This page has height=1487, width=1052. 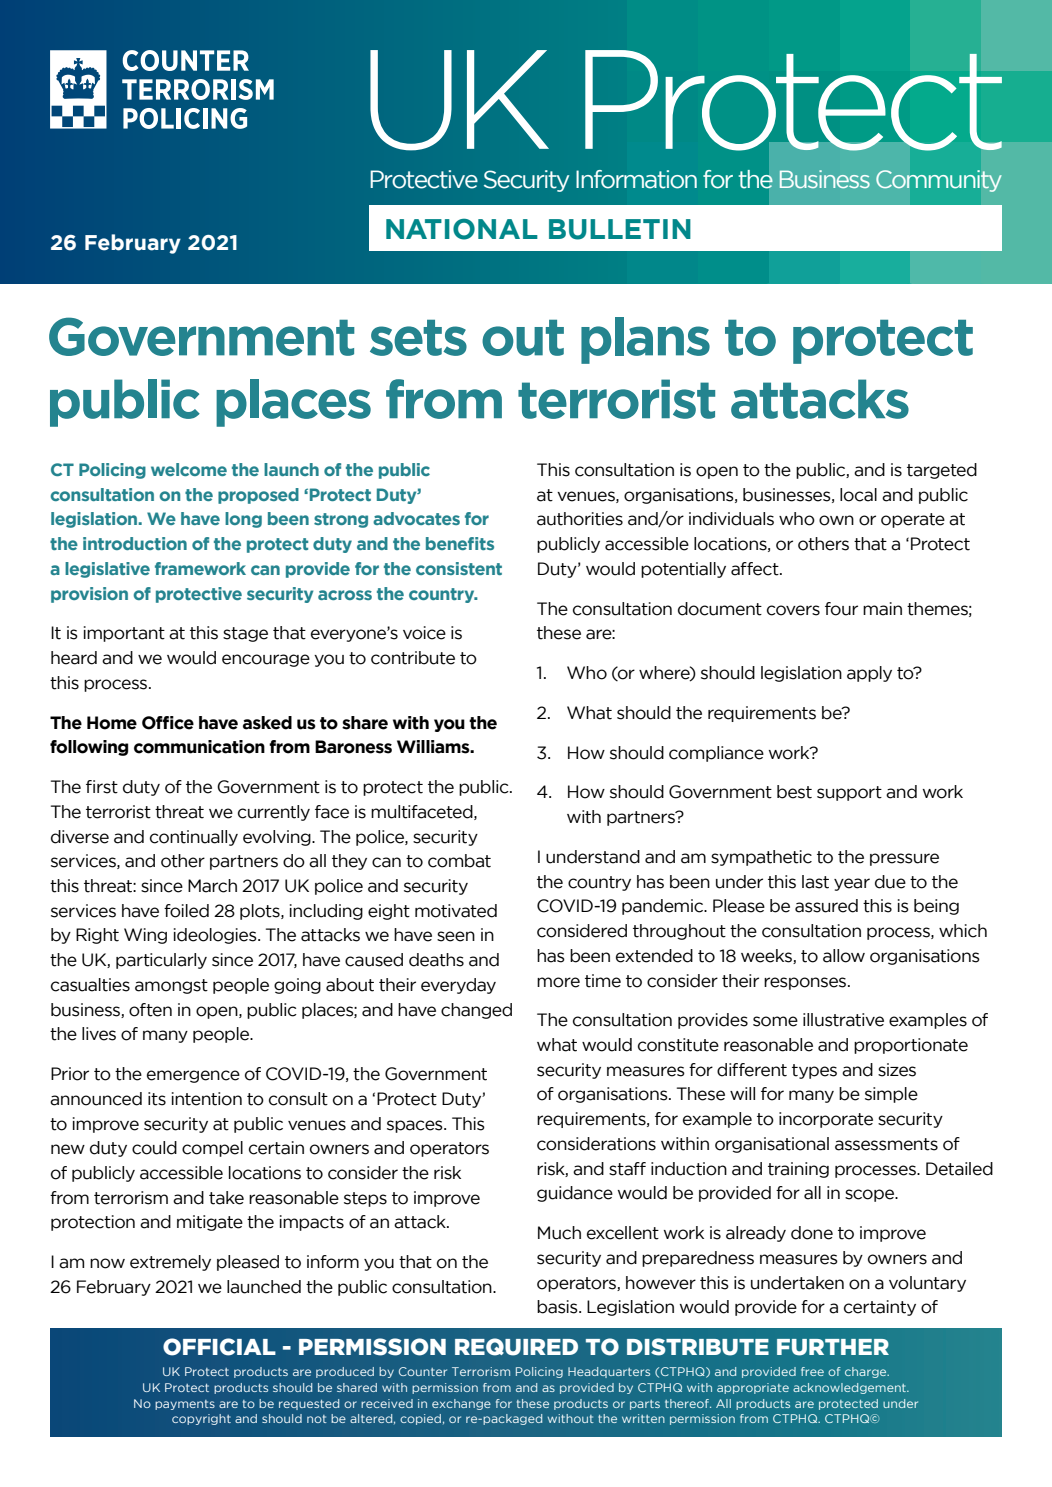 I want to click on continually, so click(x=194, y=838).
